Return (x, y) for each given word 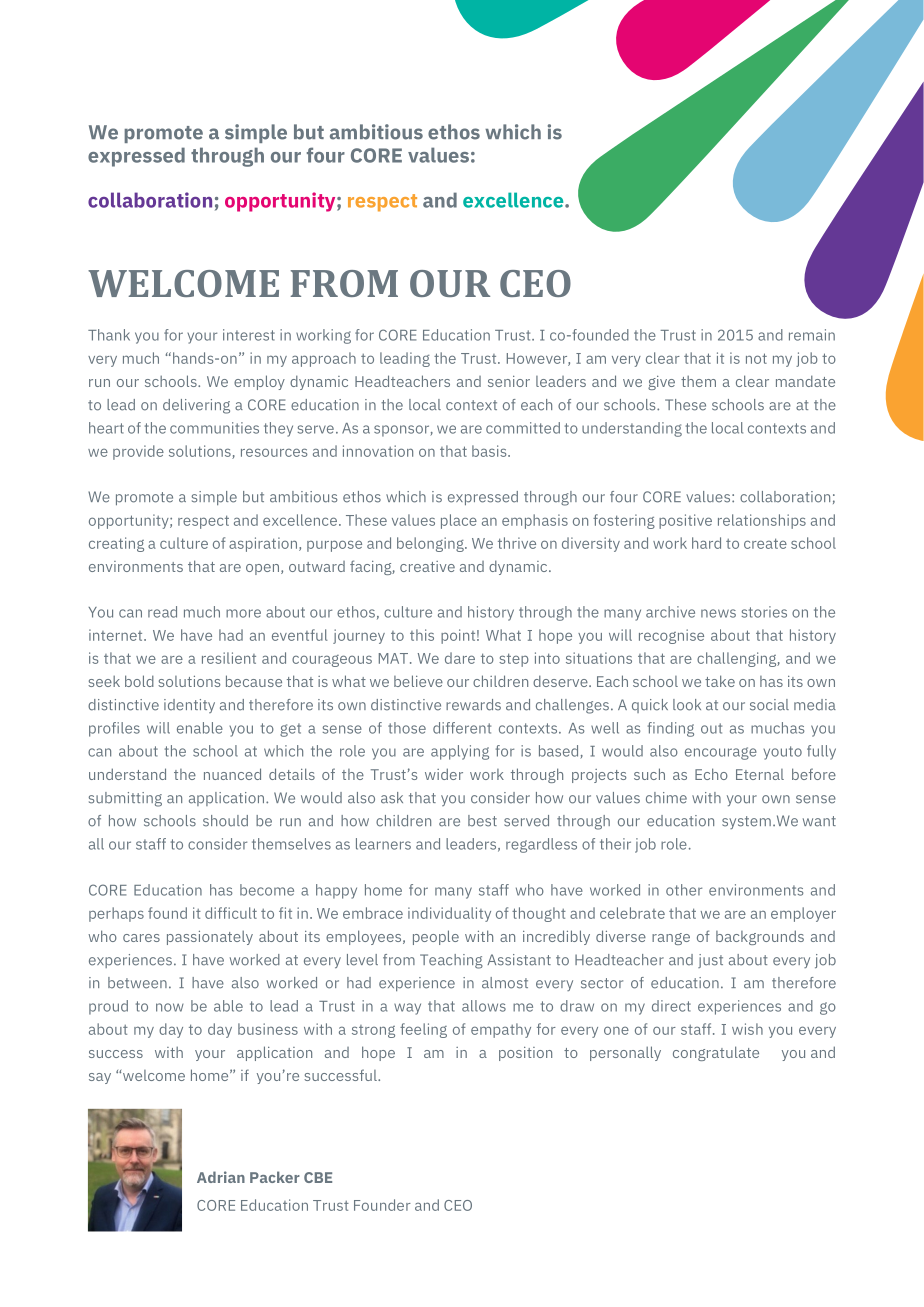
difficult (231, 913)
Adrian (221, 1177)
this (422, 635)
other (684, 890)
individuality (449, 914)
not (756, 358)
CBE (318, 1177)
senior (509, 381)
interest (249, 335)
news (718, 613)
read (162, 612)
